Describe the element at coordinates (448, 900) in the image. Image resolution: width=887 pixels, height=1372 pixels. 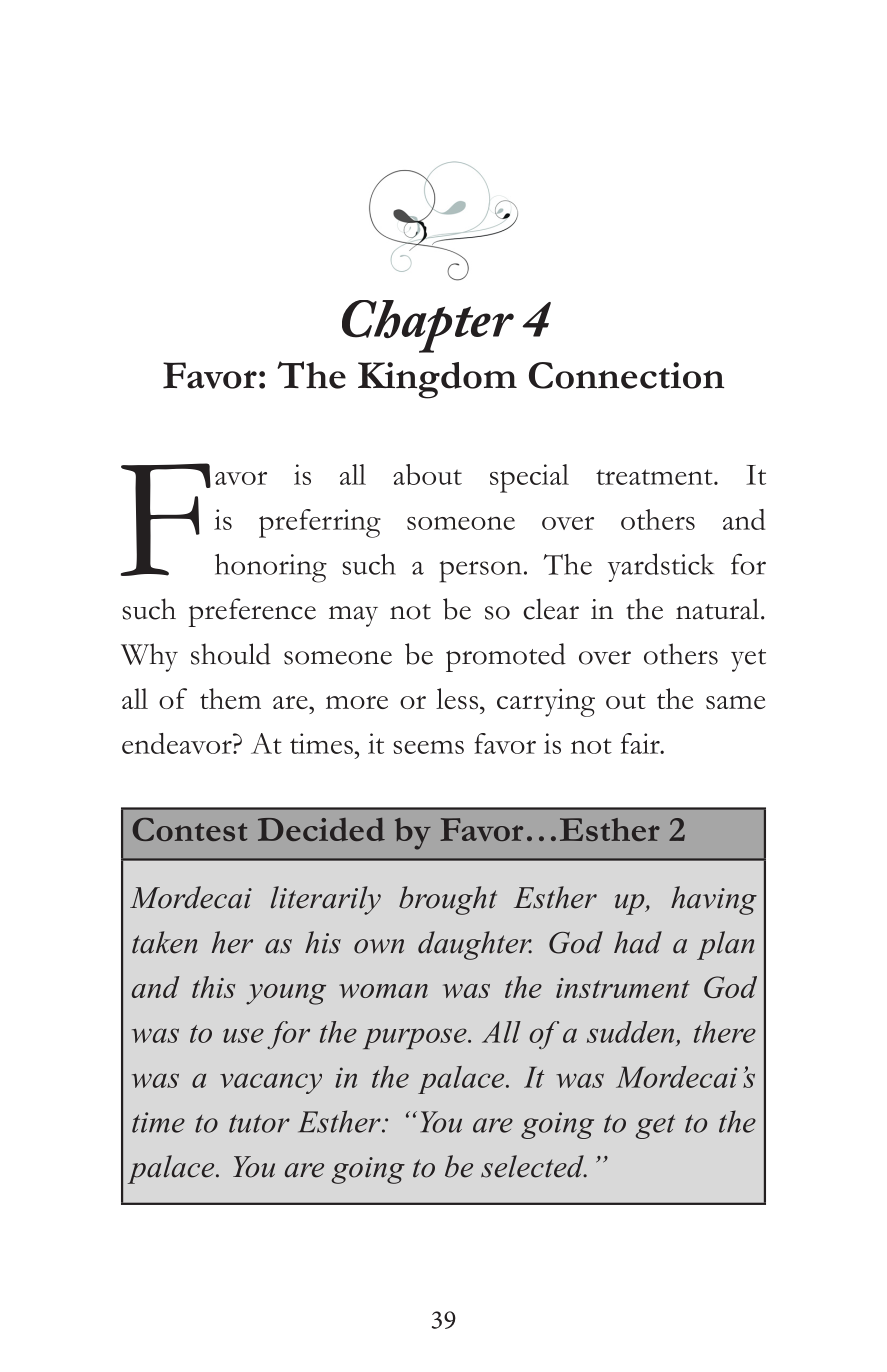
I see `brought` at that location.
